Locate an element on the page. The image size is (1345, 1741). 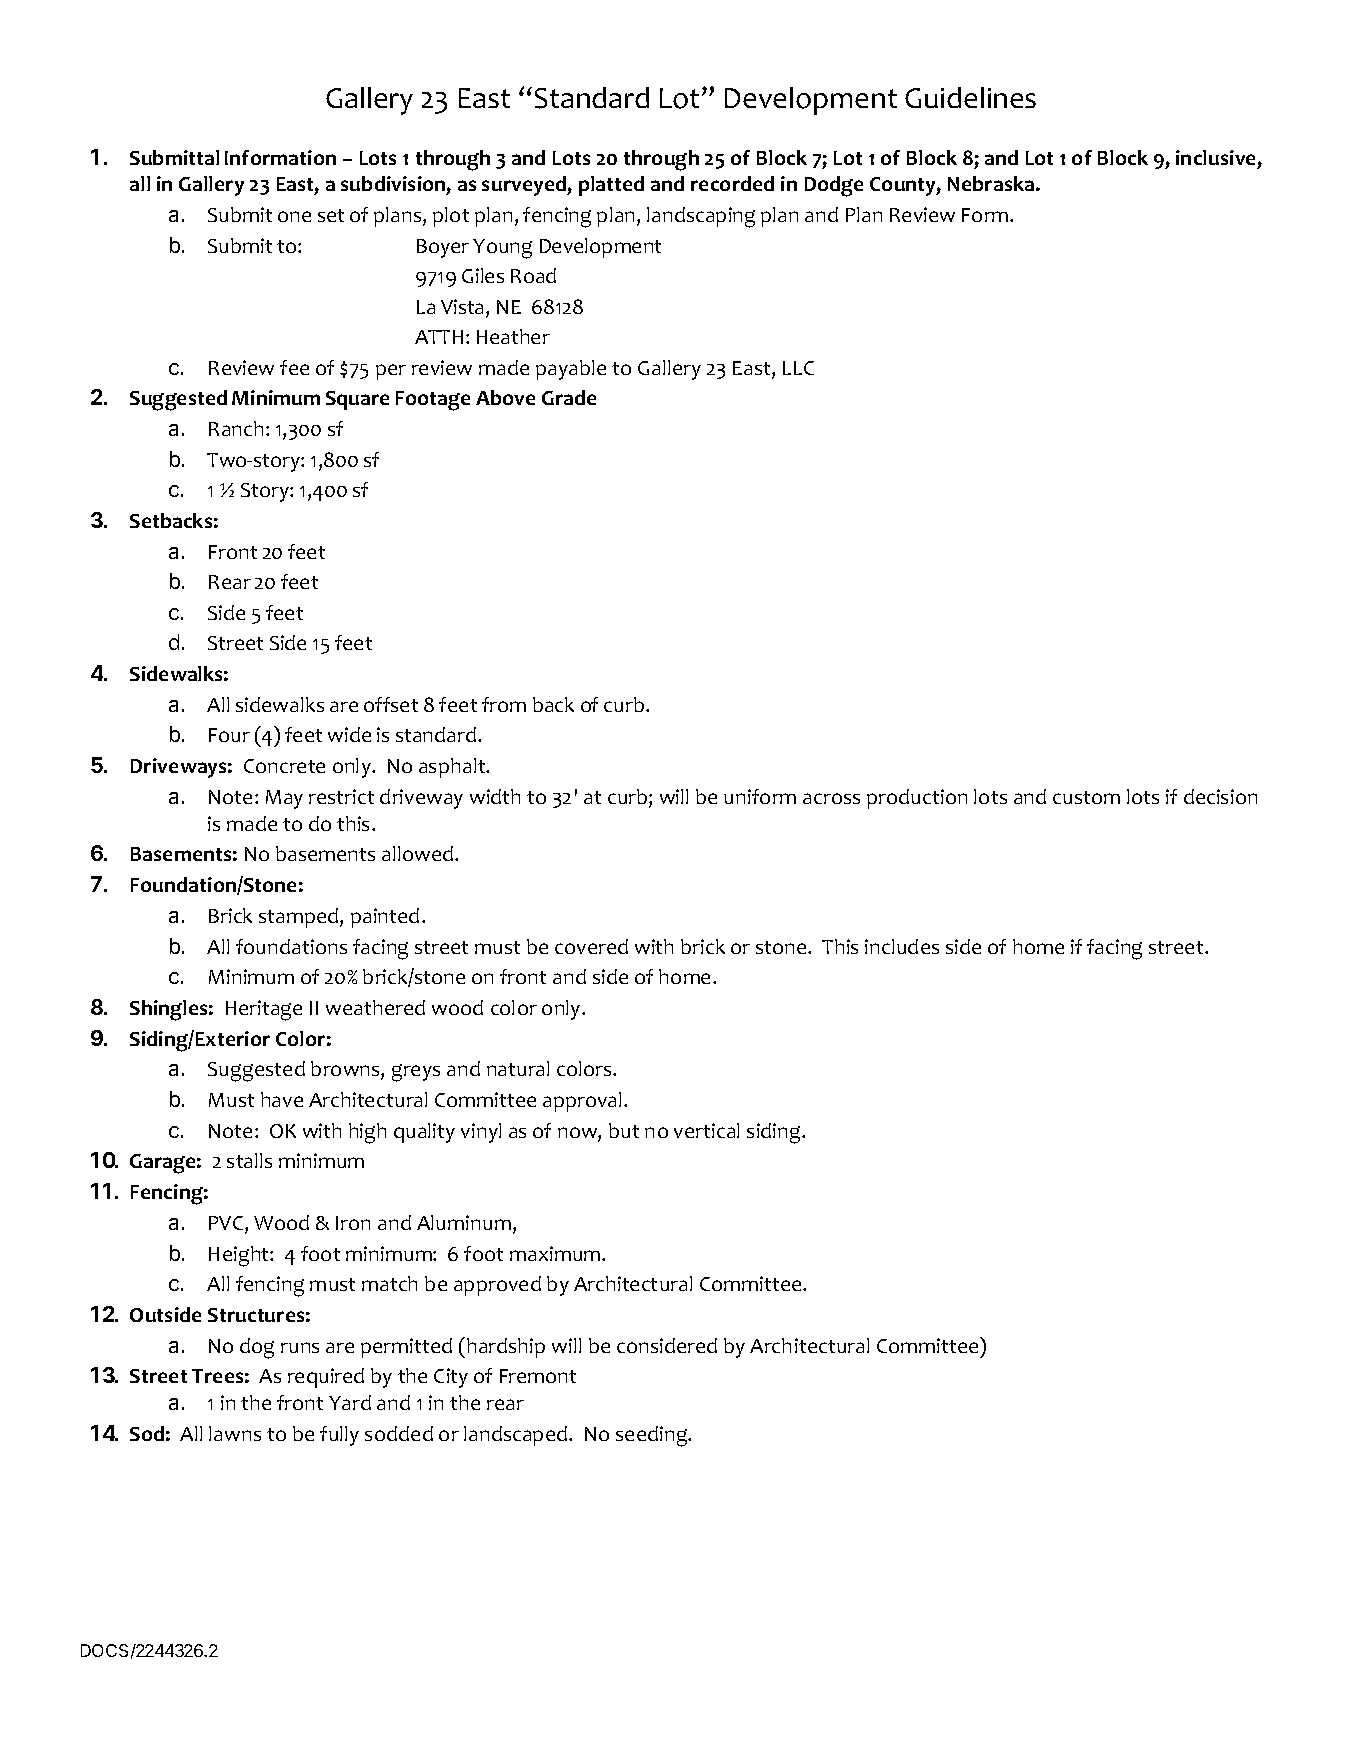
includes is located at coordinates (902, 946).
